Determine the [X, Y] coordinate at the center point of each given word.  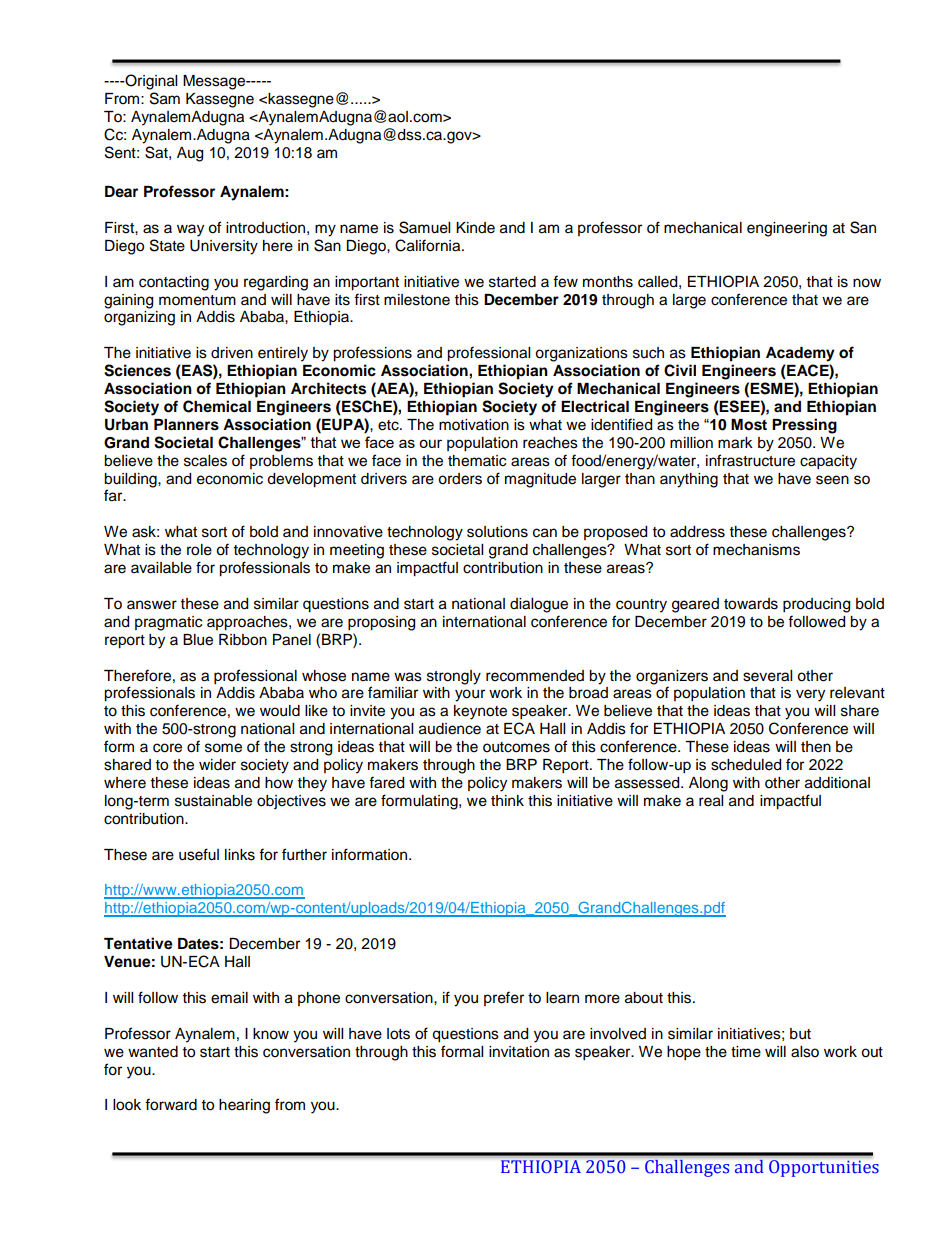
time [746, 1052]
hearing [244, 1106]
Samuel [424, 227]
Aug [190, 154]
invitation [519, 1052]
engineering [787, 229]
